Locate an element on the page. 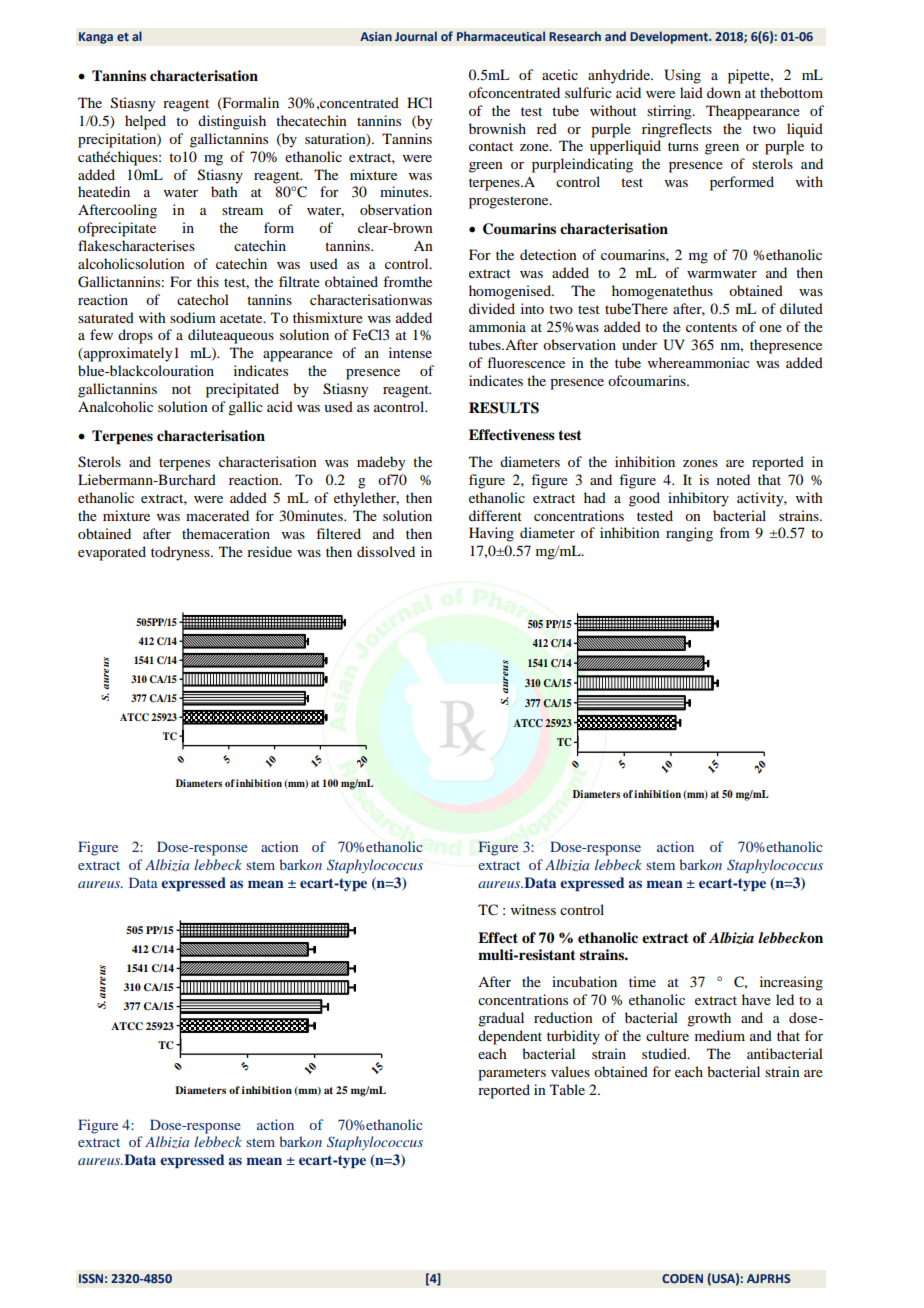  medium is located at coordinates (720, 1035).
